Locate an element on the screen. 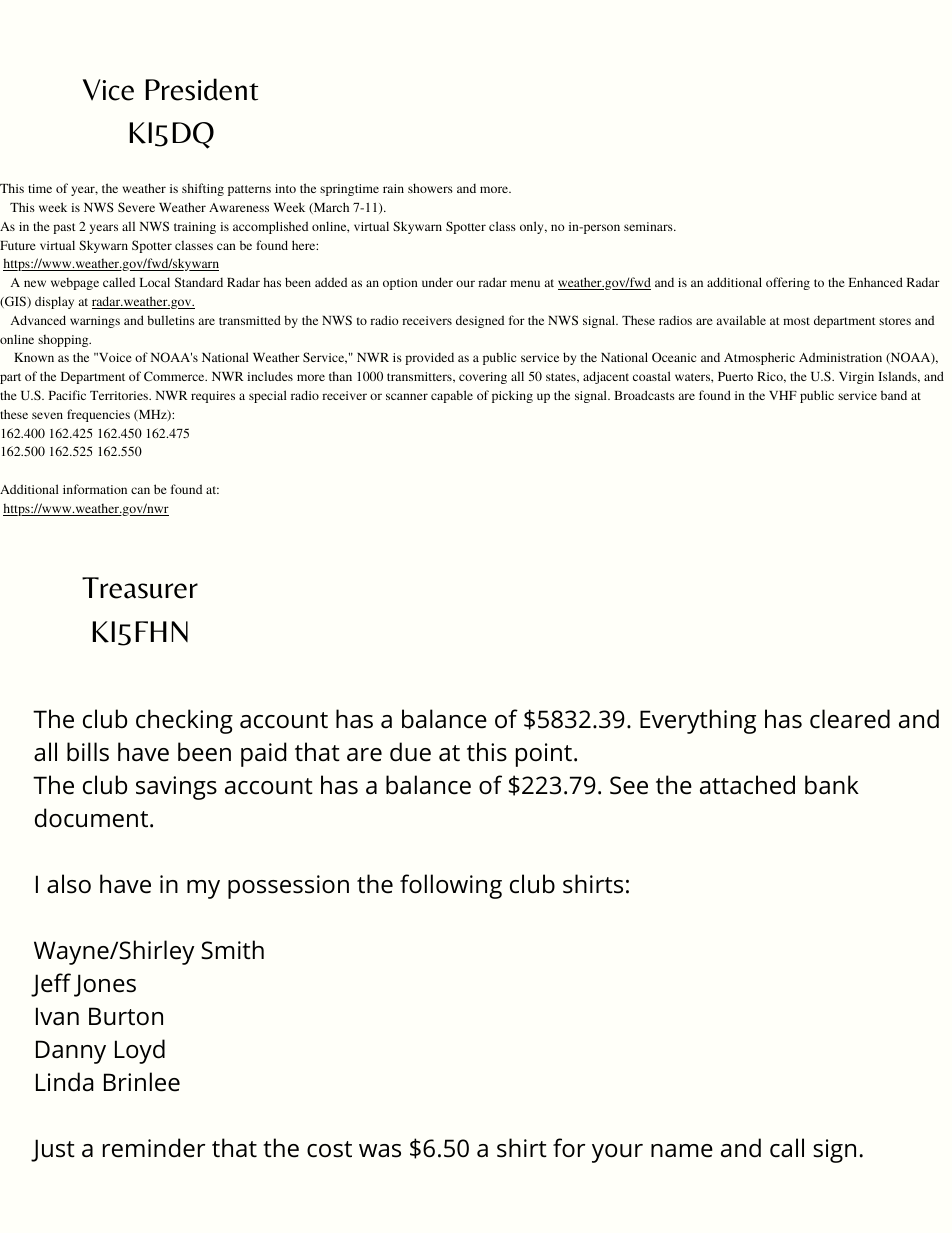  capable is located at coordinates (452, 396).
